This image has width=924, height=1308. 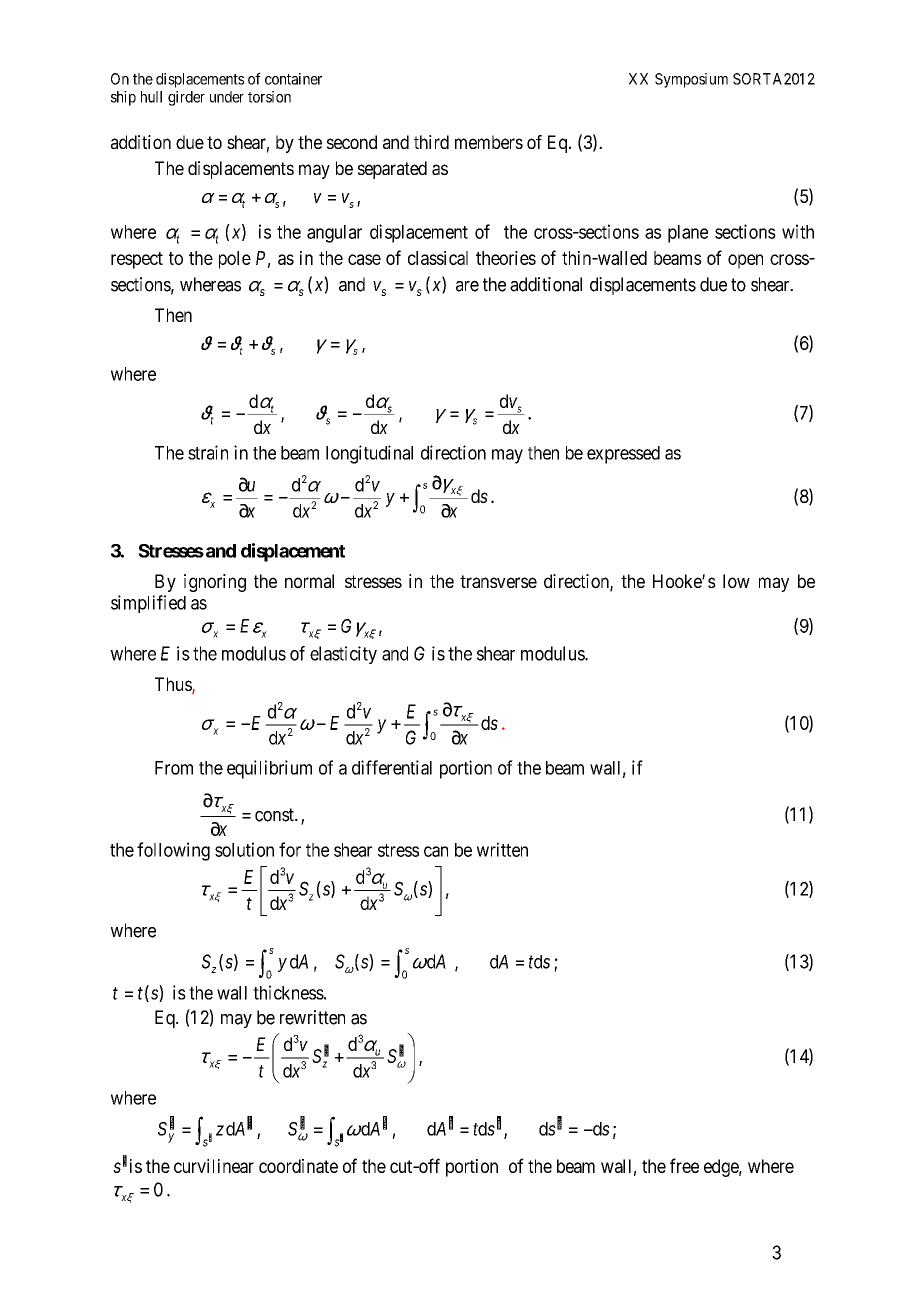 What do you see at coordinates (298, 1166) in the image?
I see `coordinate` at bounding box center [298, 1166].
